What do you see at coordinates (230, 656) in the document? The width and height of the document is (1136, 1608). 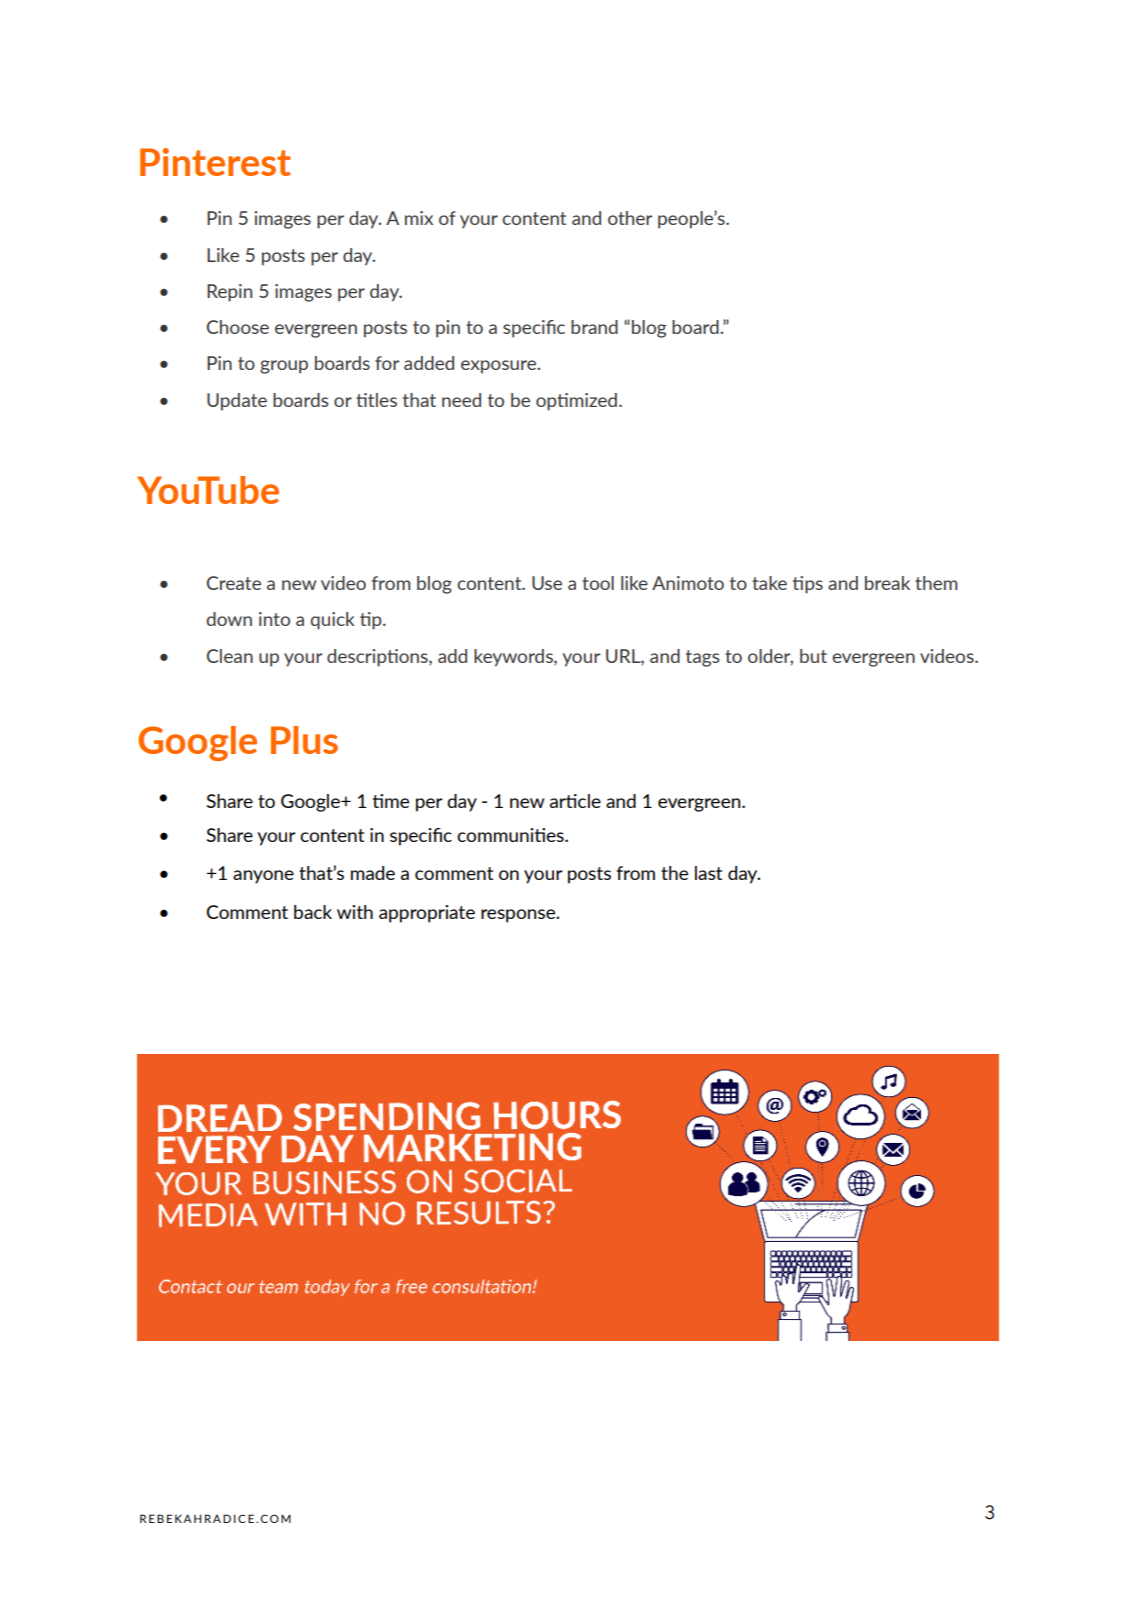 I see `Clean` at bounding box center [230, 656].
